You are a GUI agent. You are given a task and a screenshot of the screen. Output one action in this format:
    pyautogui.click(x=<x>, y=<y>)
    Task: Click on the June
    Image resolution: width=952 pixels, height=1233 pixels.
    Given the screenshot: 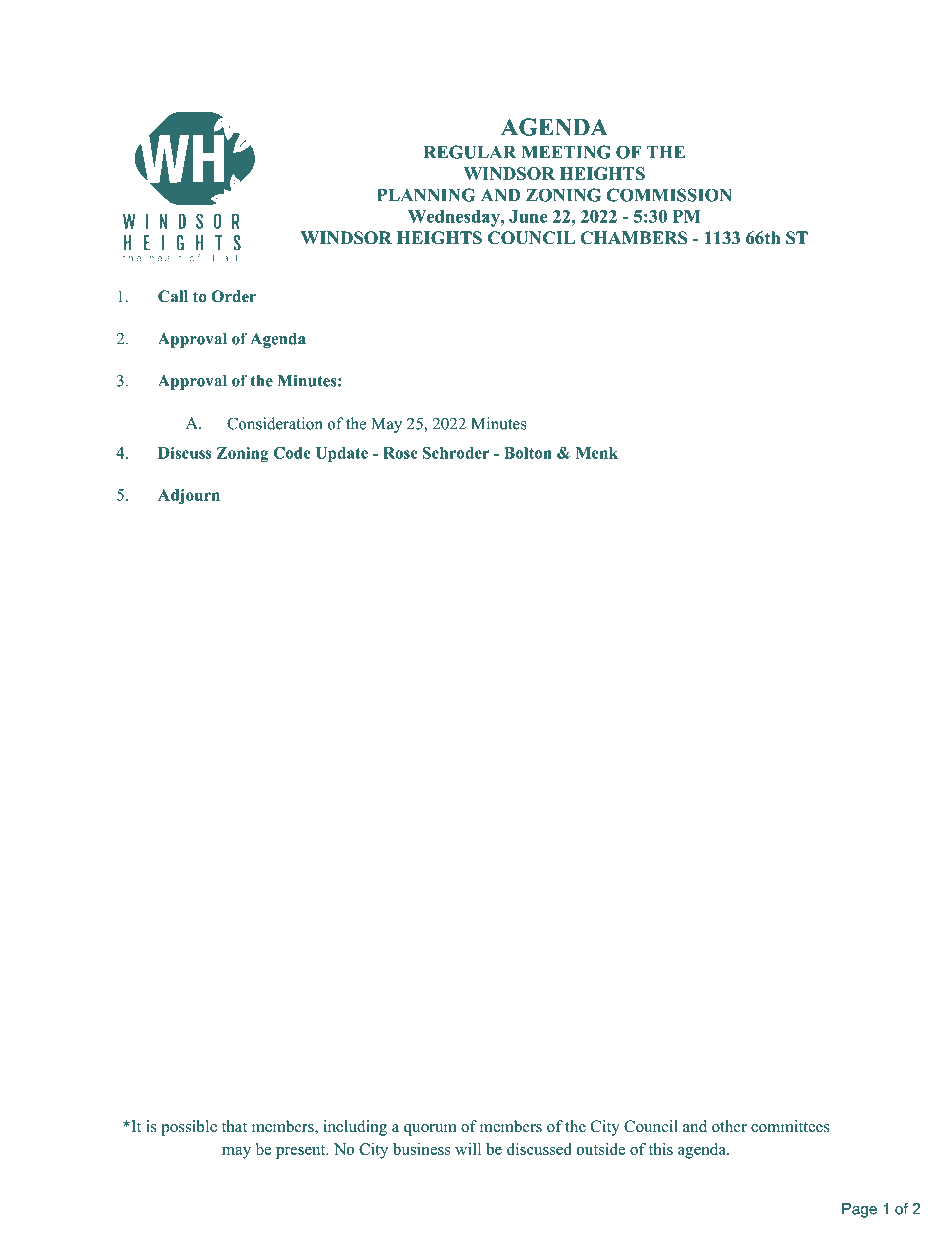 What is the action you would take?
    pyautogui.click(x=528, y=216)
